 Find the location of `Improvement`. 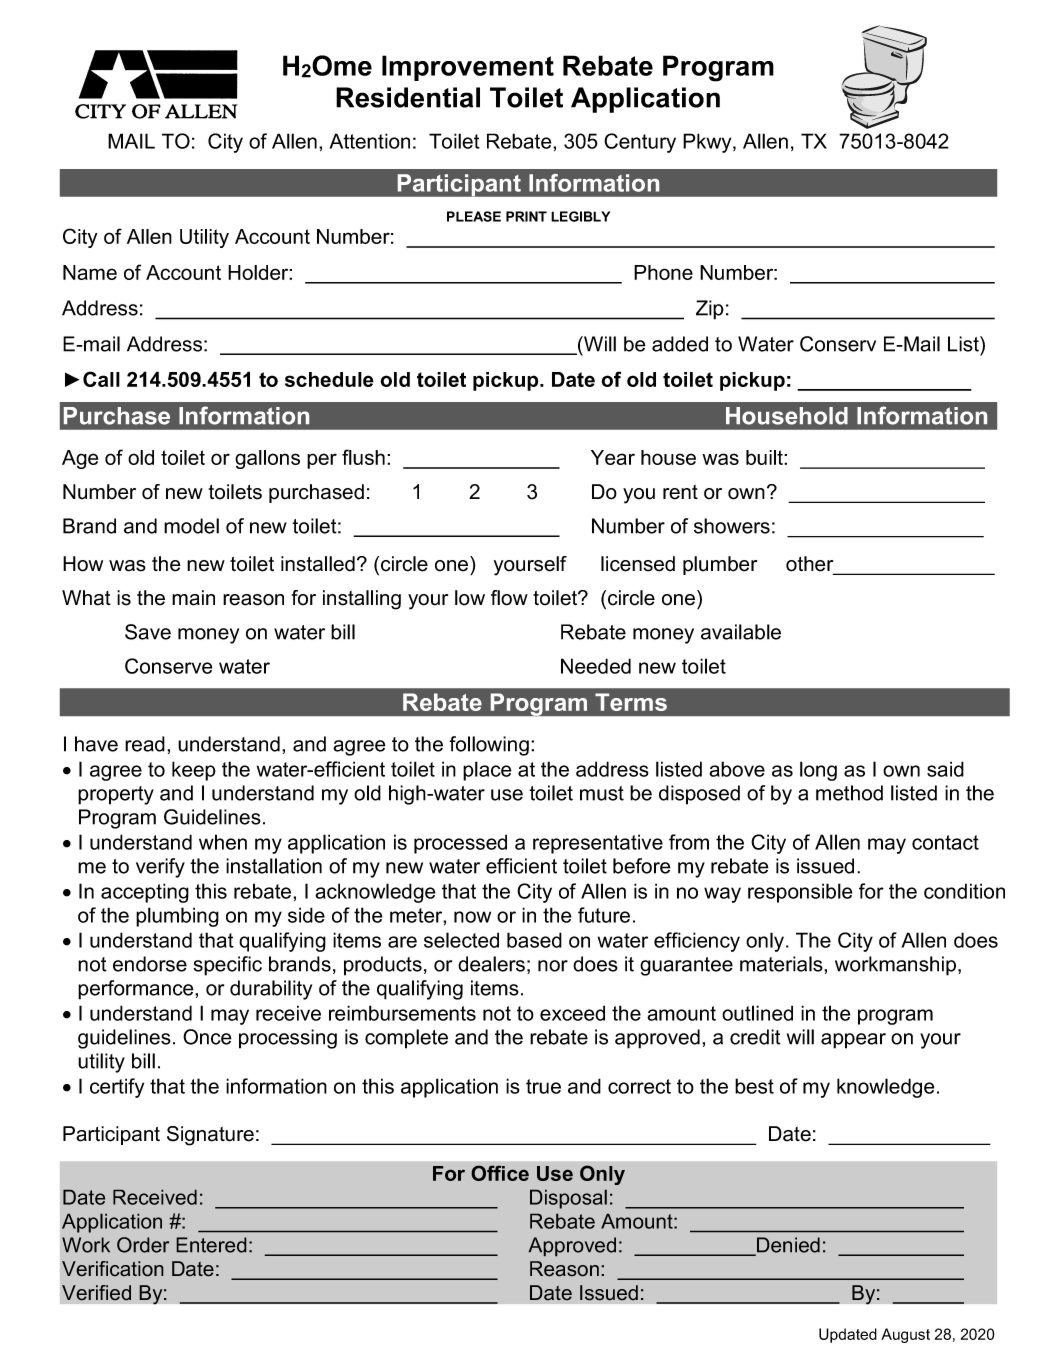

Improvement is located at coordinates (468, 68).
